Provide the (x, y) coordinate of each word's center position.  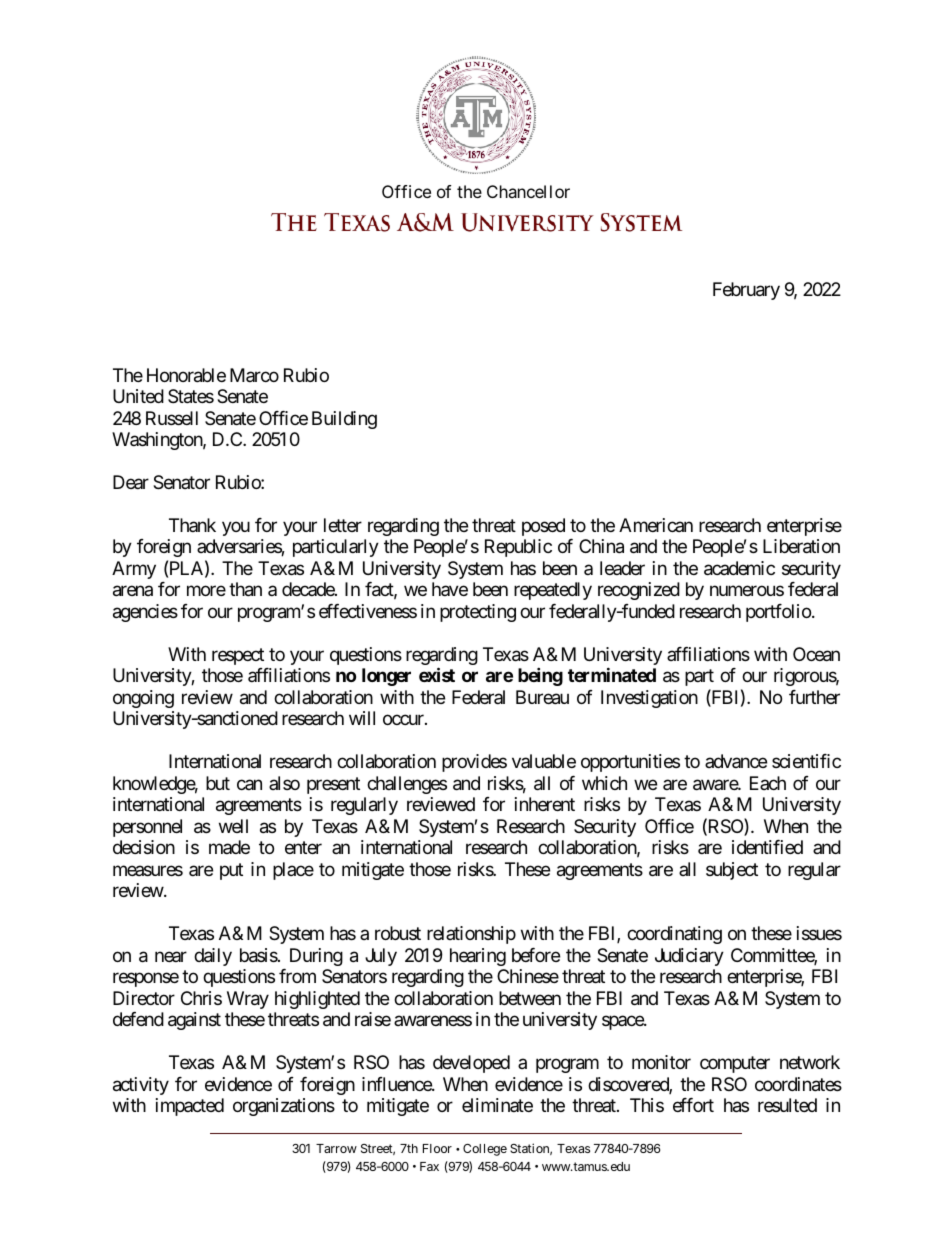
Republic (518, 548)
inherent (545, 804)
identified (767, 847)
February (746, 291)
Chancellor (528, 191)
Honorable (186, 375)
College (485, 1150)
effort (693, 1105)
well (233, 826)
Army (134, 570)
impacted (190, 1107)
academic (739, 568)
